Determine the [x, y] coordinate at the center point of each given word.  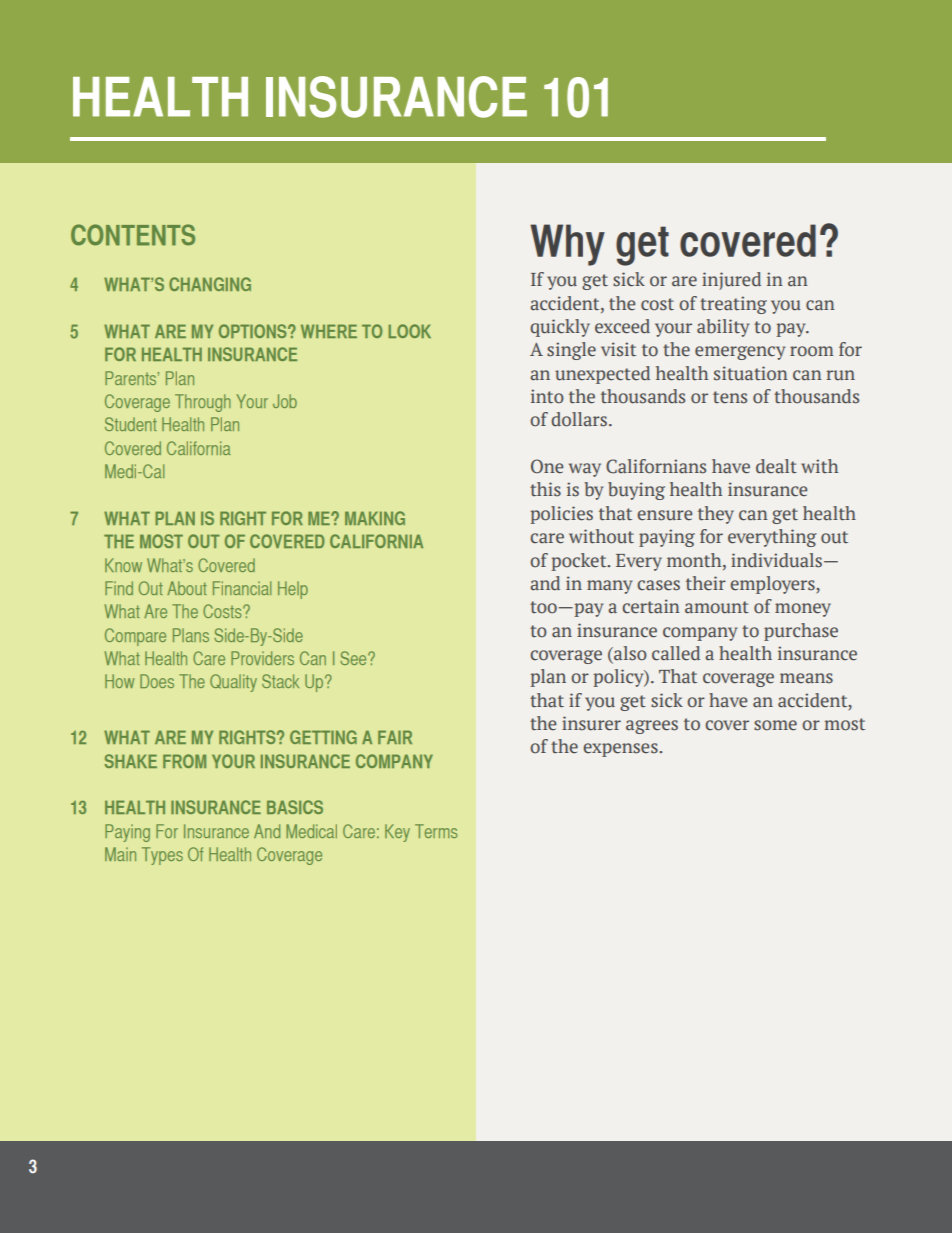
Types [162, 856]
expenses [621, 750]
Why [567, 245]
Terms [436, 831]
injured [731, 281]
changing [210, 284]
